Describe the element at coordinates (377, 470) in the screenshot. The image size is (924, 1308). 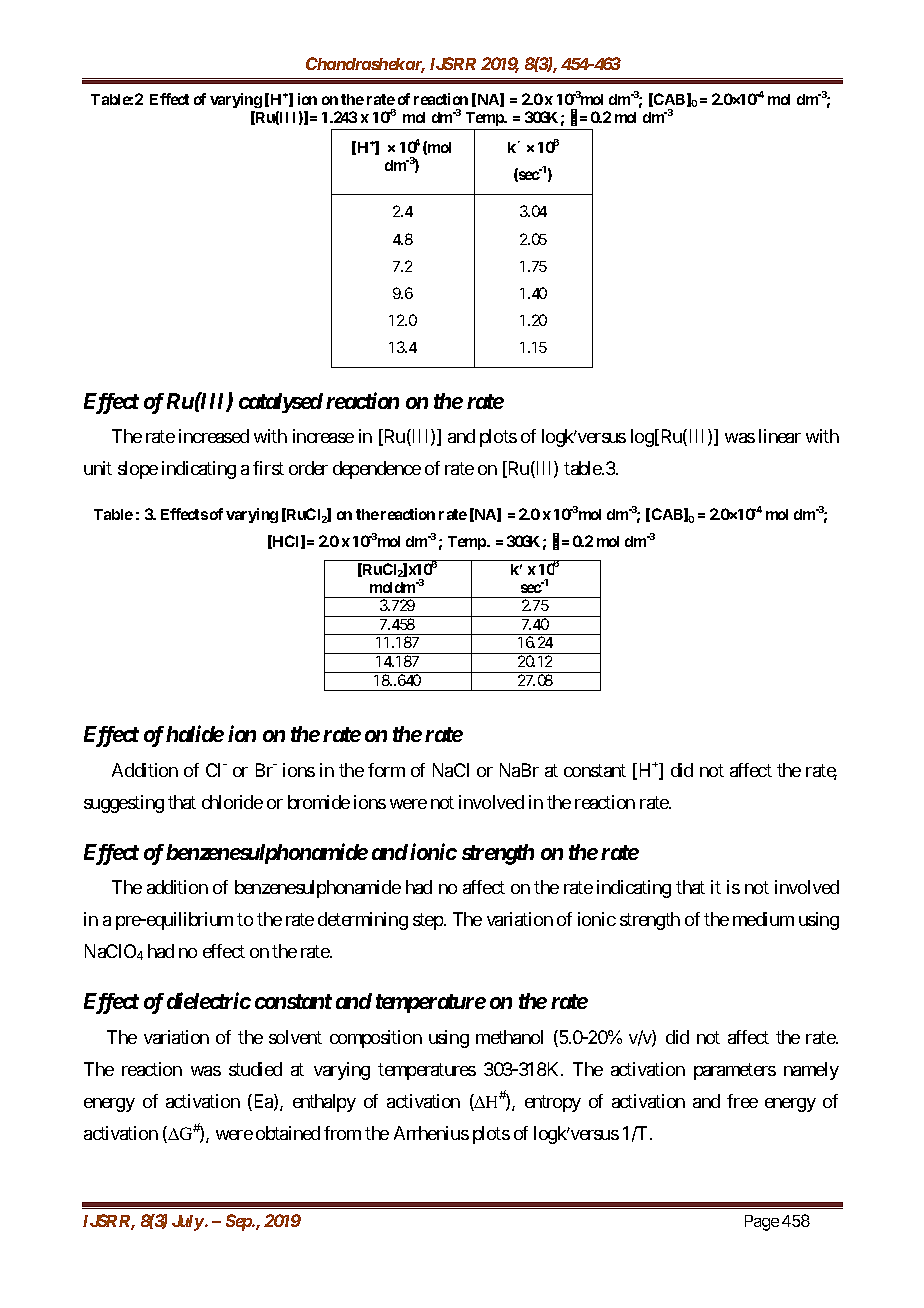
I see `dependence` at that location.
